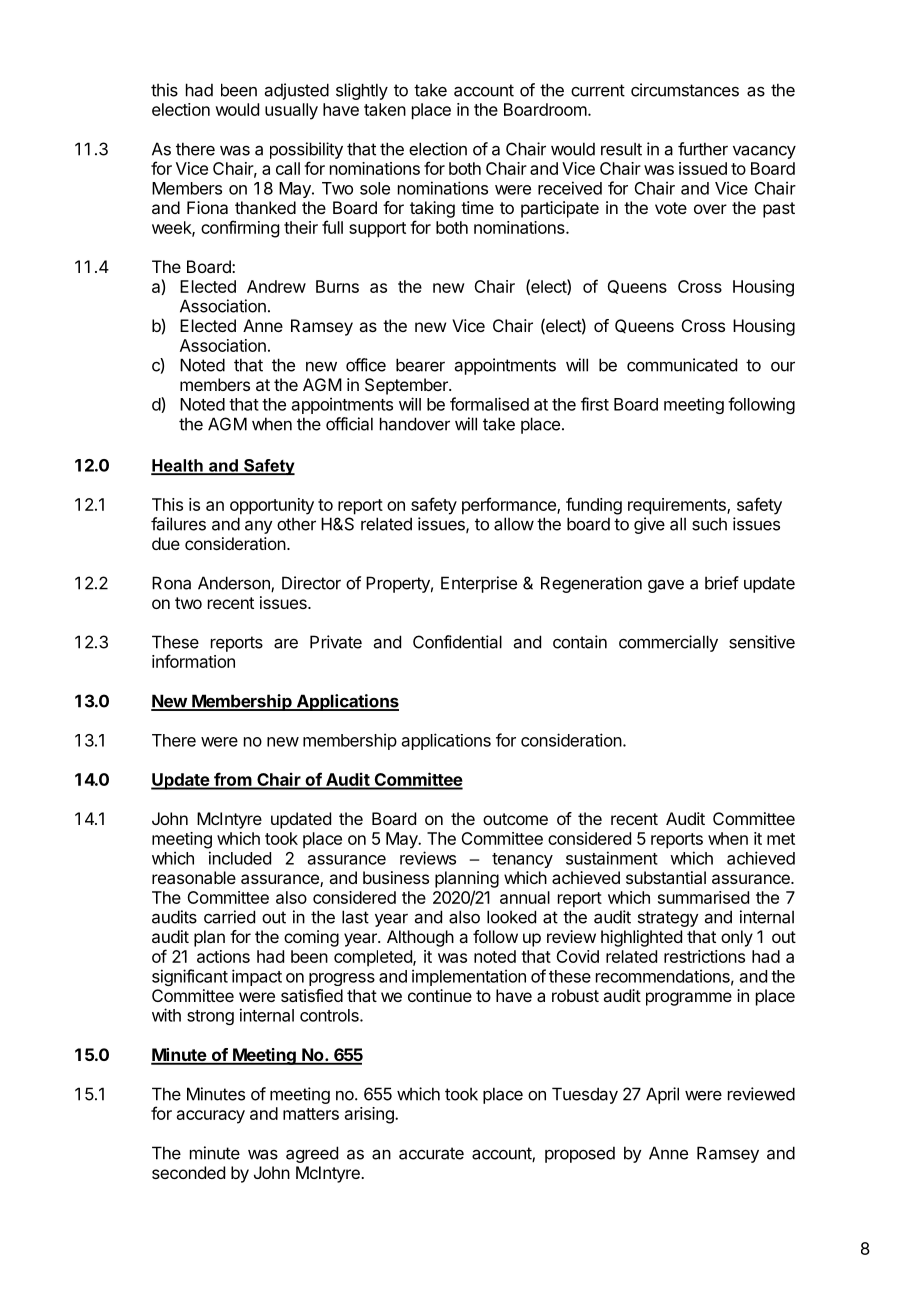 This screenshot has width=924, height=1308. What do you see at coordinates (240, 858) in the screenshot?
I see `included` at bounding box center [240, 858].
